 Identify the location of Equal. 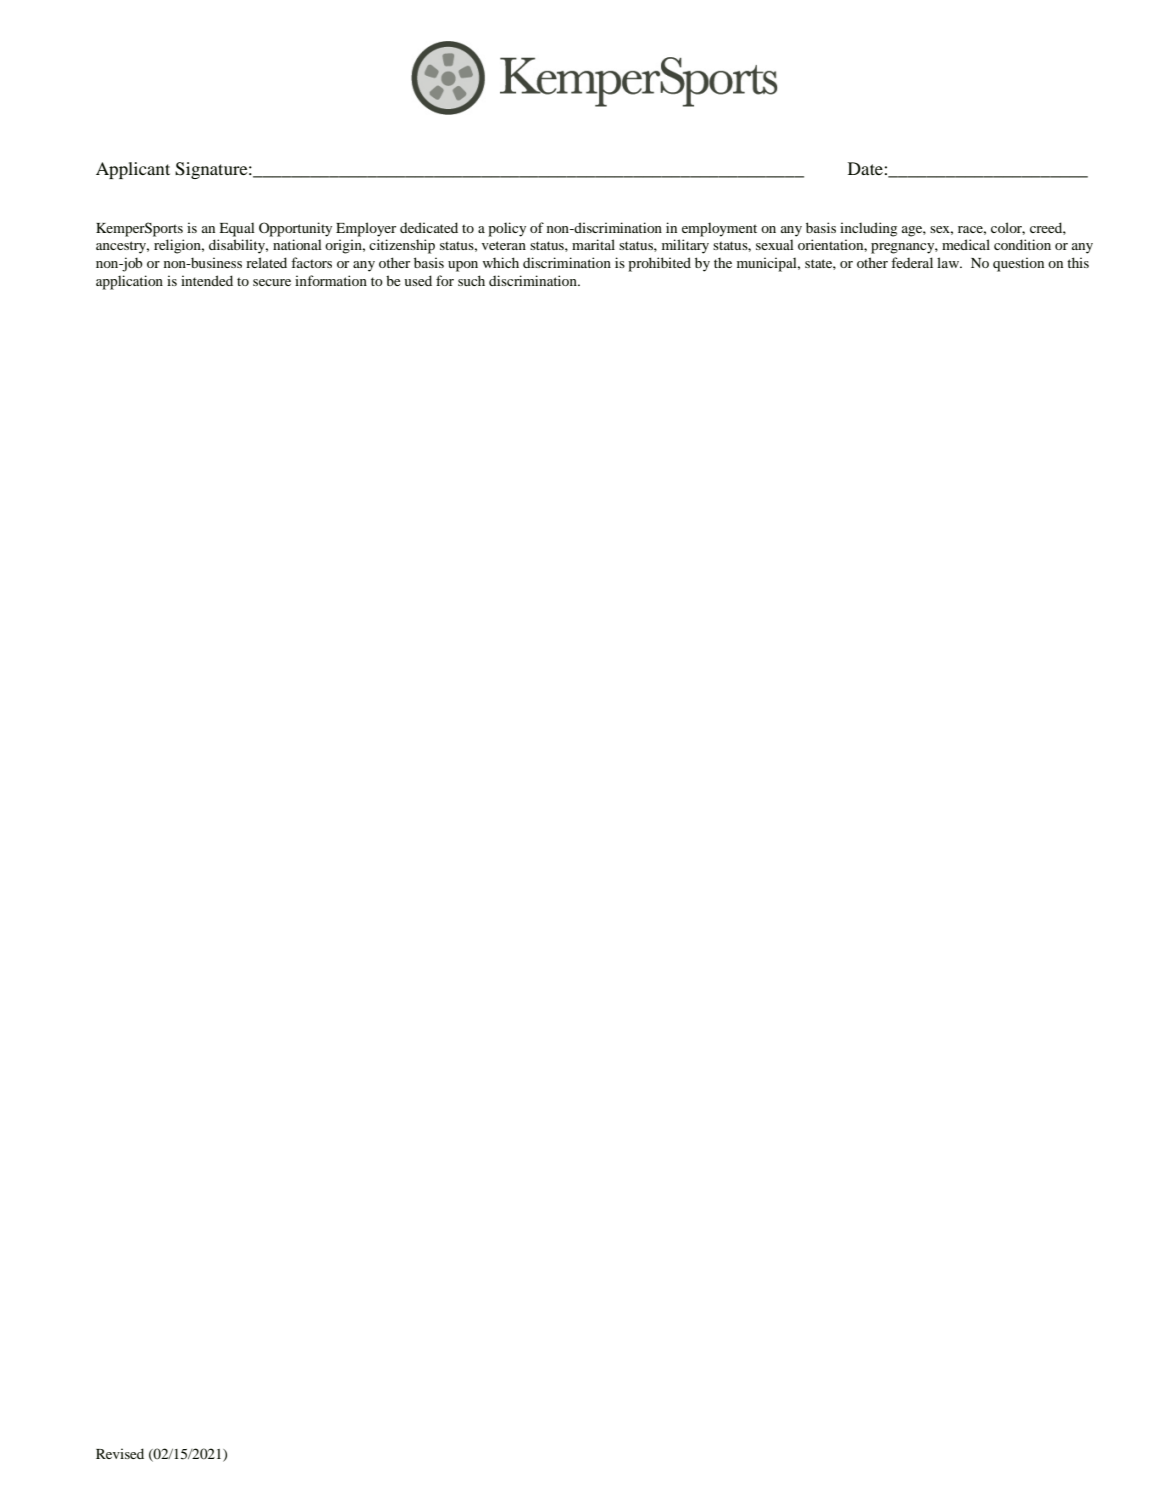
(237, 229).
